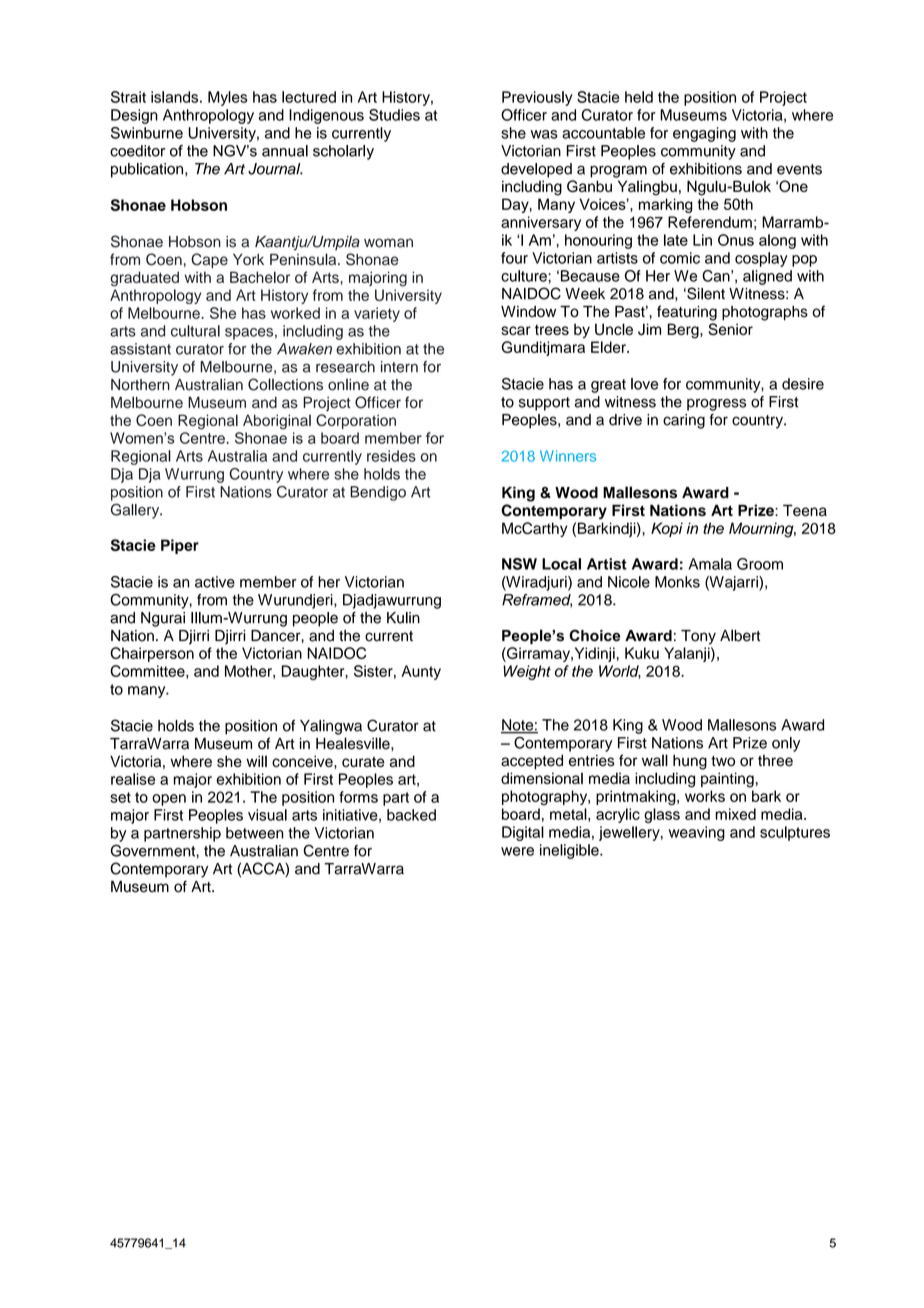 This screenshot has height=1308, width=924. I want to click on Window, so click(528, 312).
